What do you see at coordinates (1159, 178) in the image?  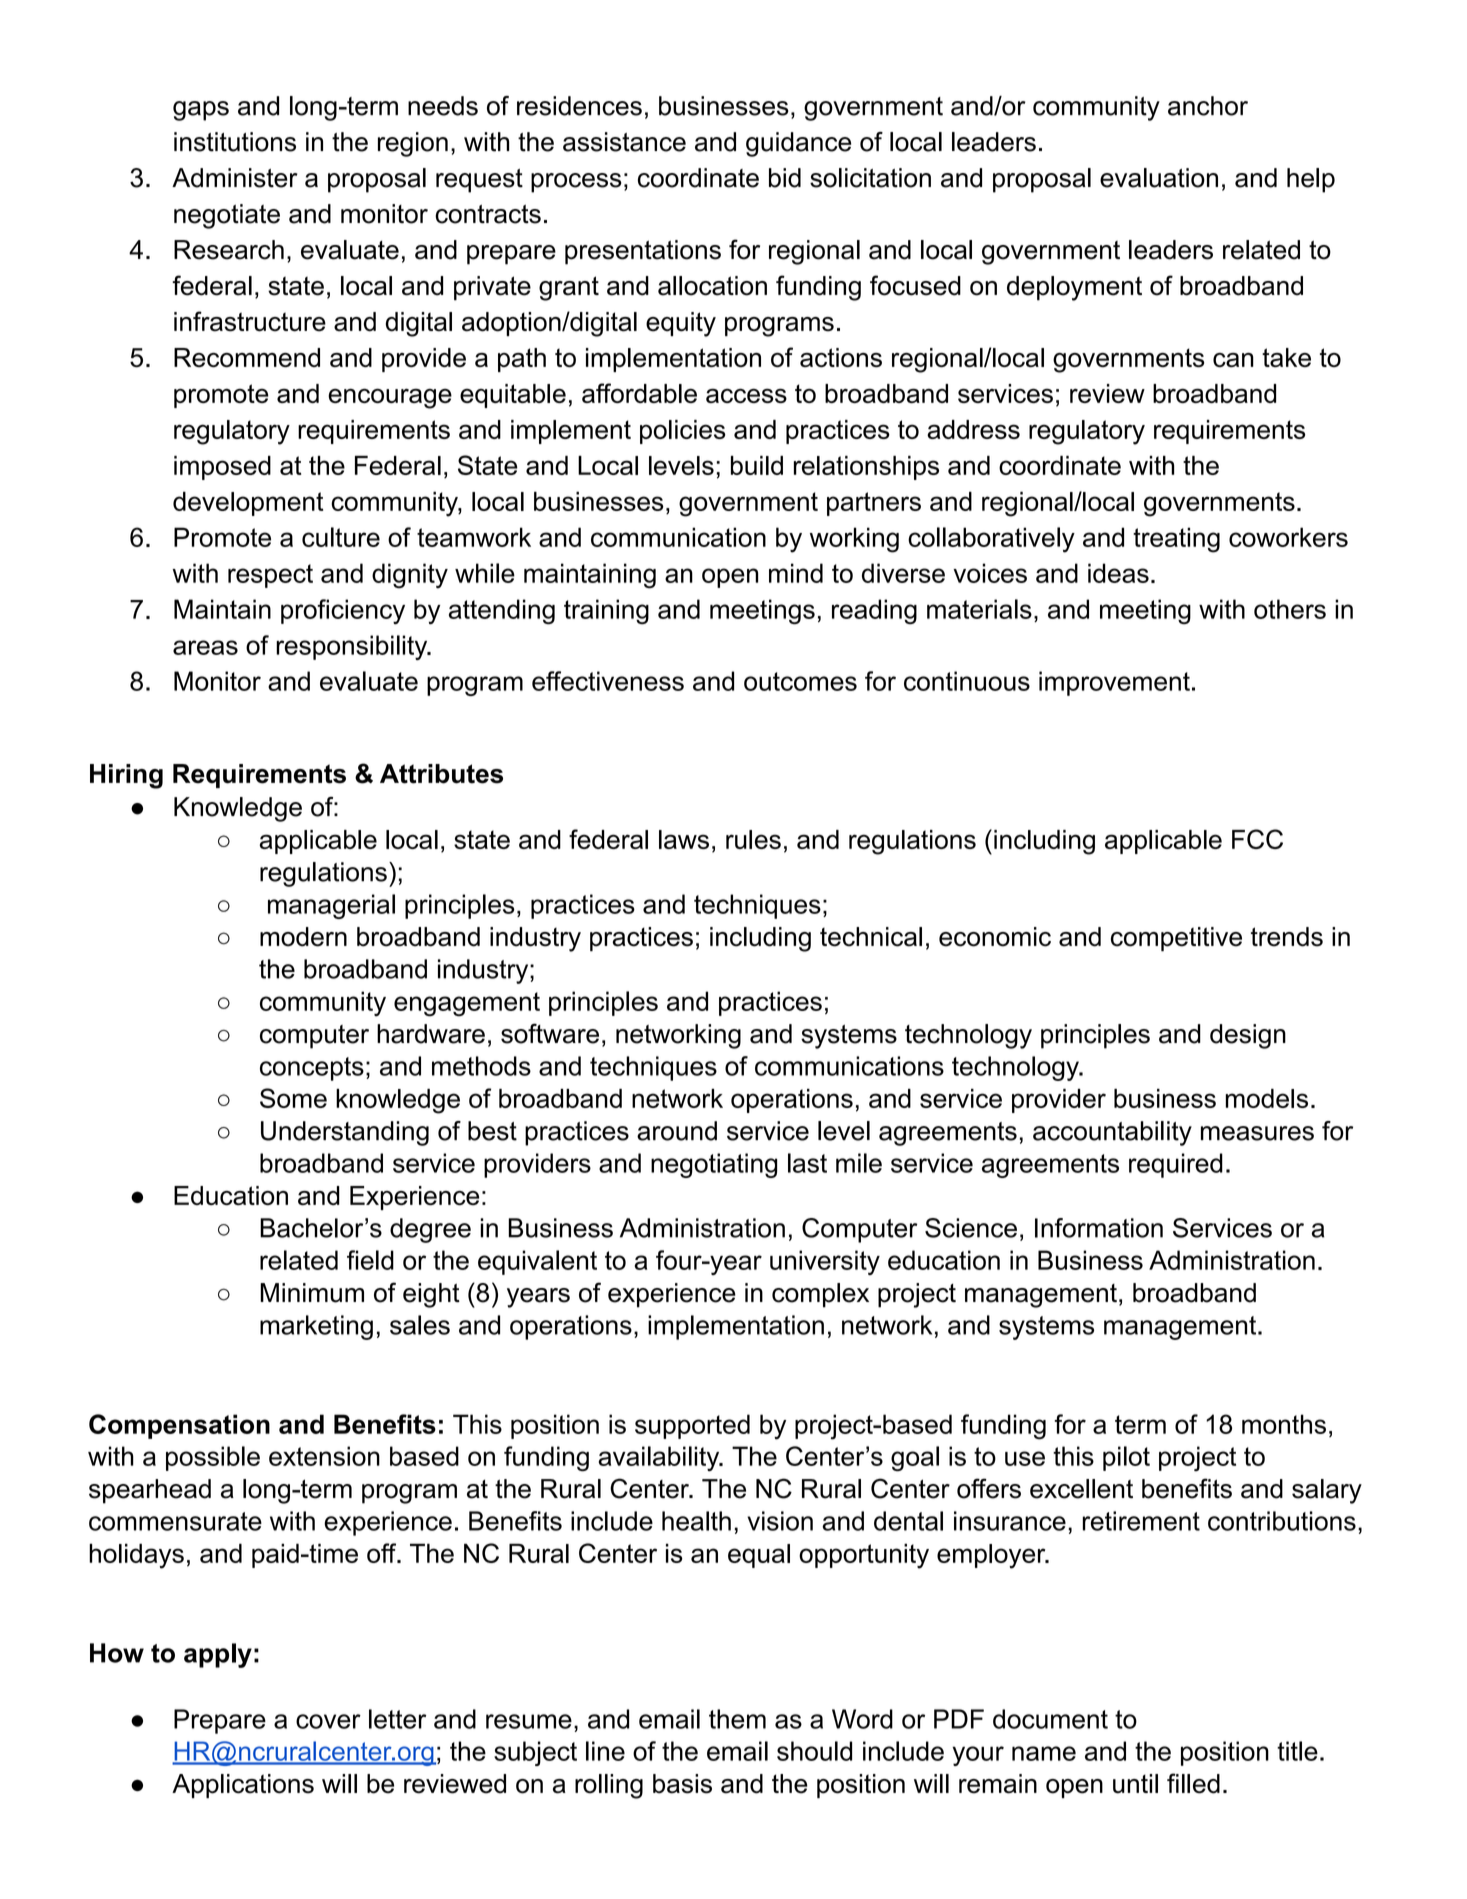 I see `evaluation` at bounding box center [1159, 178].
